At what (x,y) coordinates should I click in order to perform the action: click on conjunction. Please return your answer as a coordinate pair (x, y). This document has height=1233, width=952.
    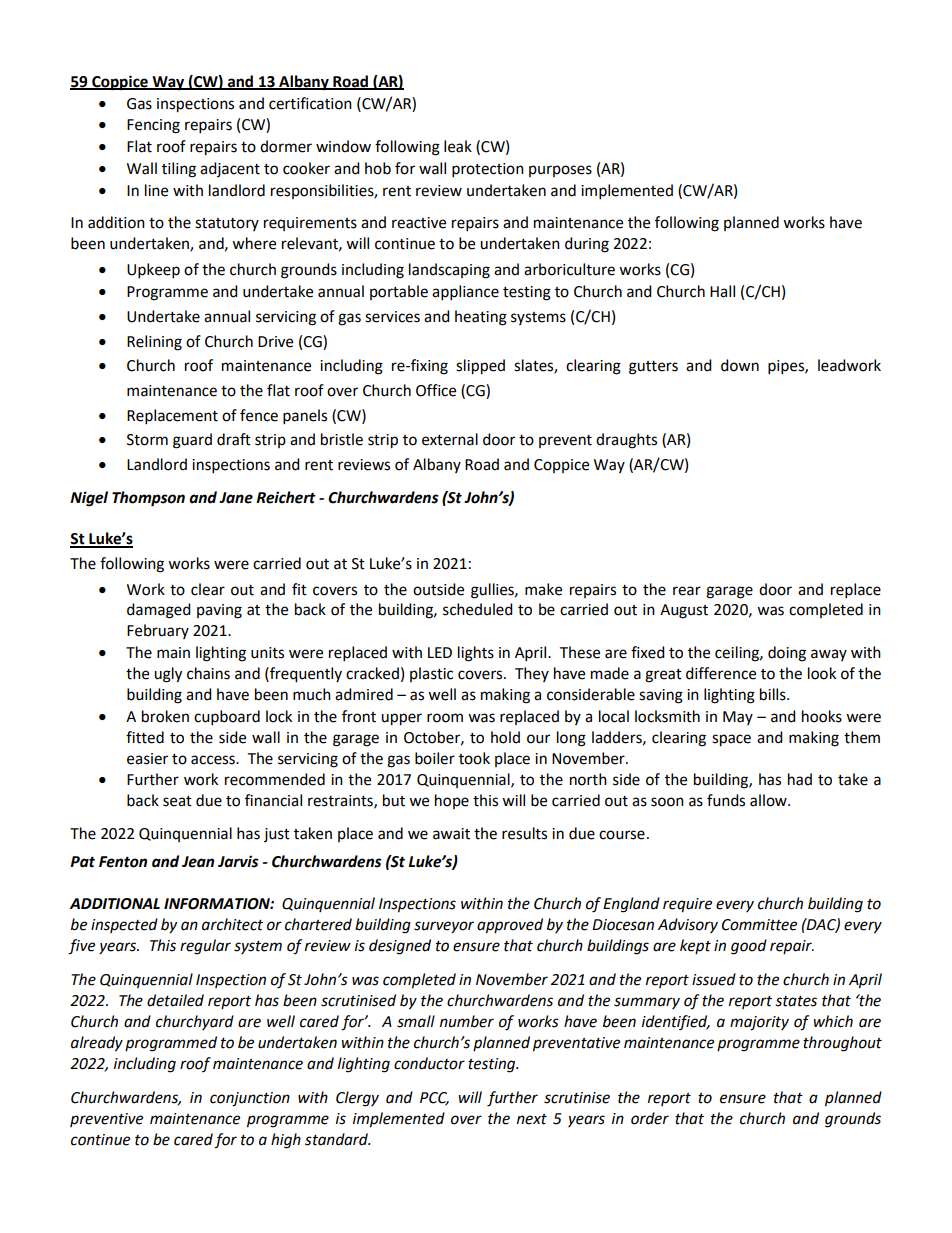
    Looking at the image, I should click on (250, 1099).
